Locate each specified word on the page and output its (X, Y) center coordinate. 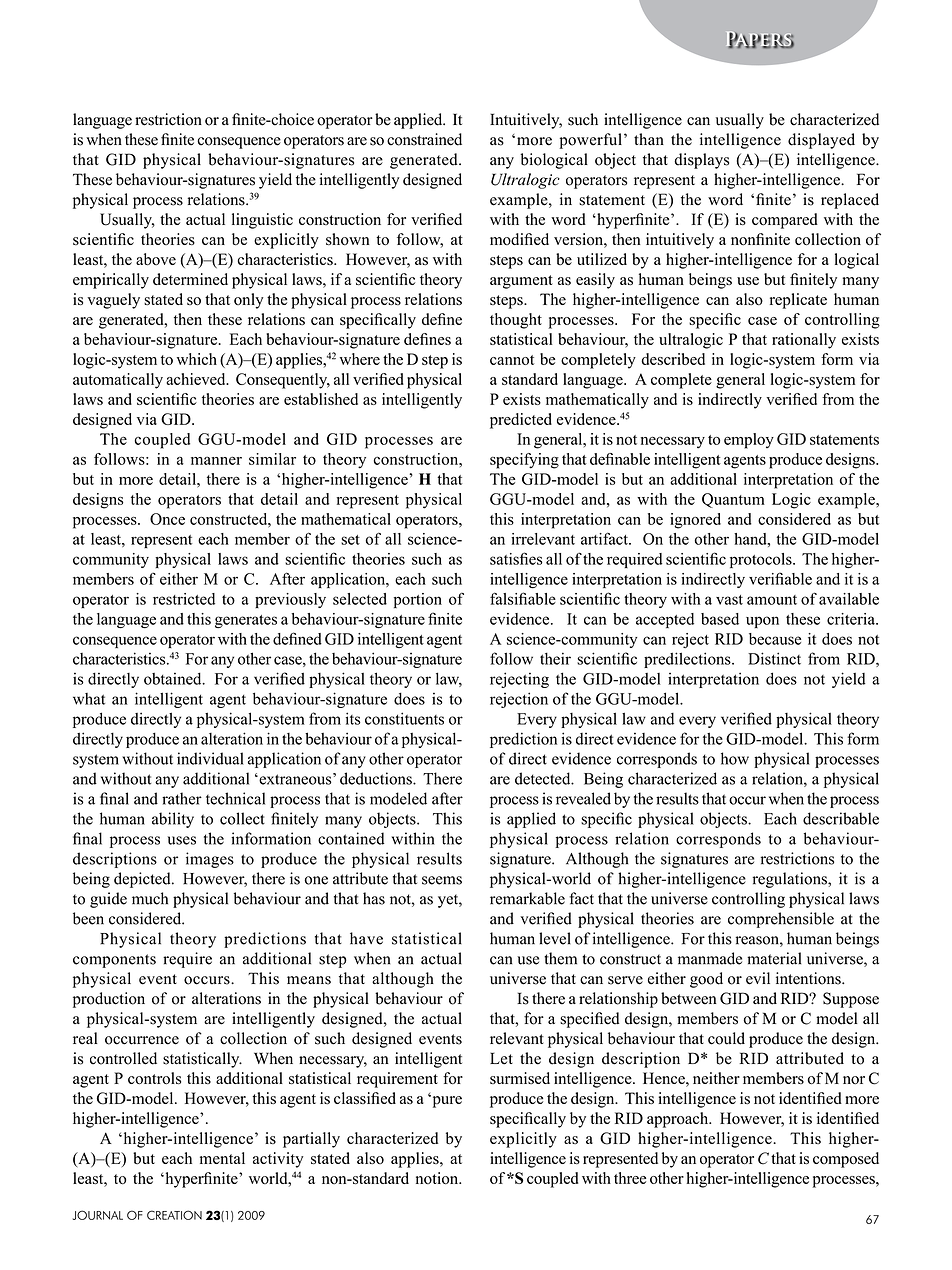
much (150, 898)
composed (846, 1160)
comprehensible (781, 920)
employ (749, 441)
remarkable (527, 898)
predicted (521, 421)
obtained (174, 678)
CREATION (174, 1215)
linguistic (262, 221)
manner (216, 460)
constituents (404, 718)
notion (438, 1178)
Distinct (774, 658)
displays (701, 161)
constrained (424, 139)
